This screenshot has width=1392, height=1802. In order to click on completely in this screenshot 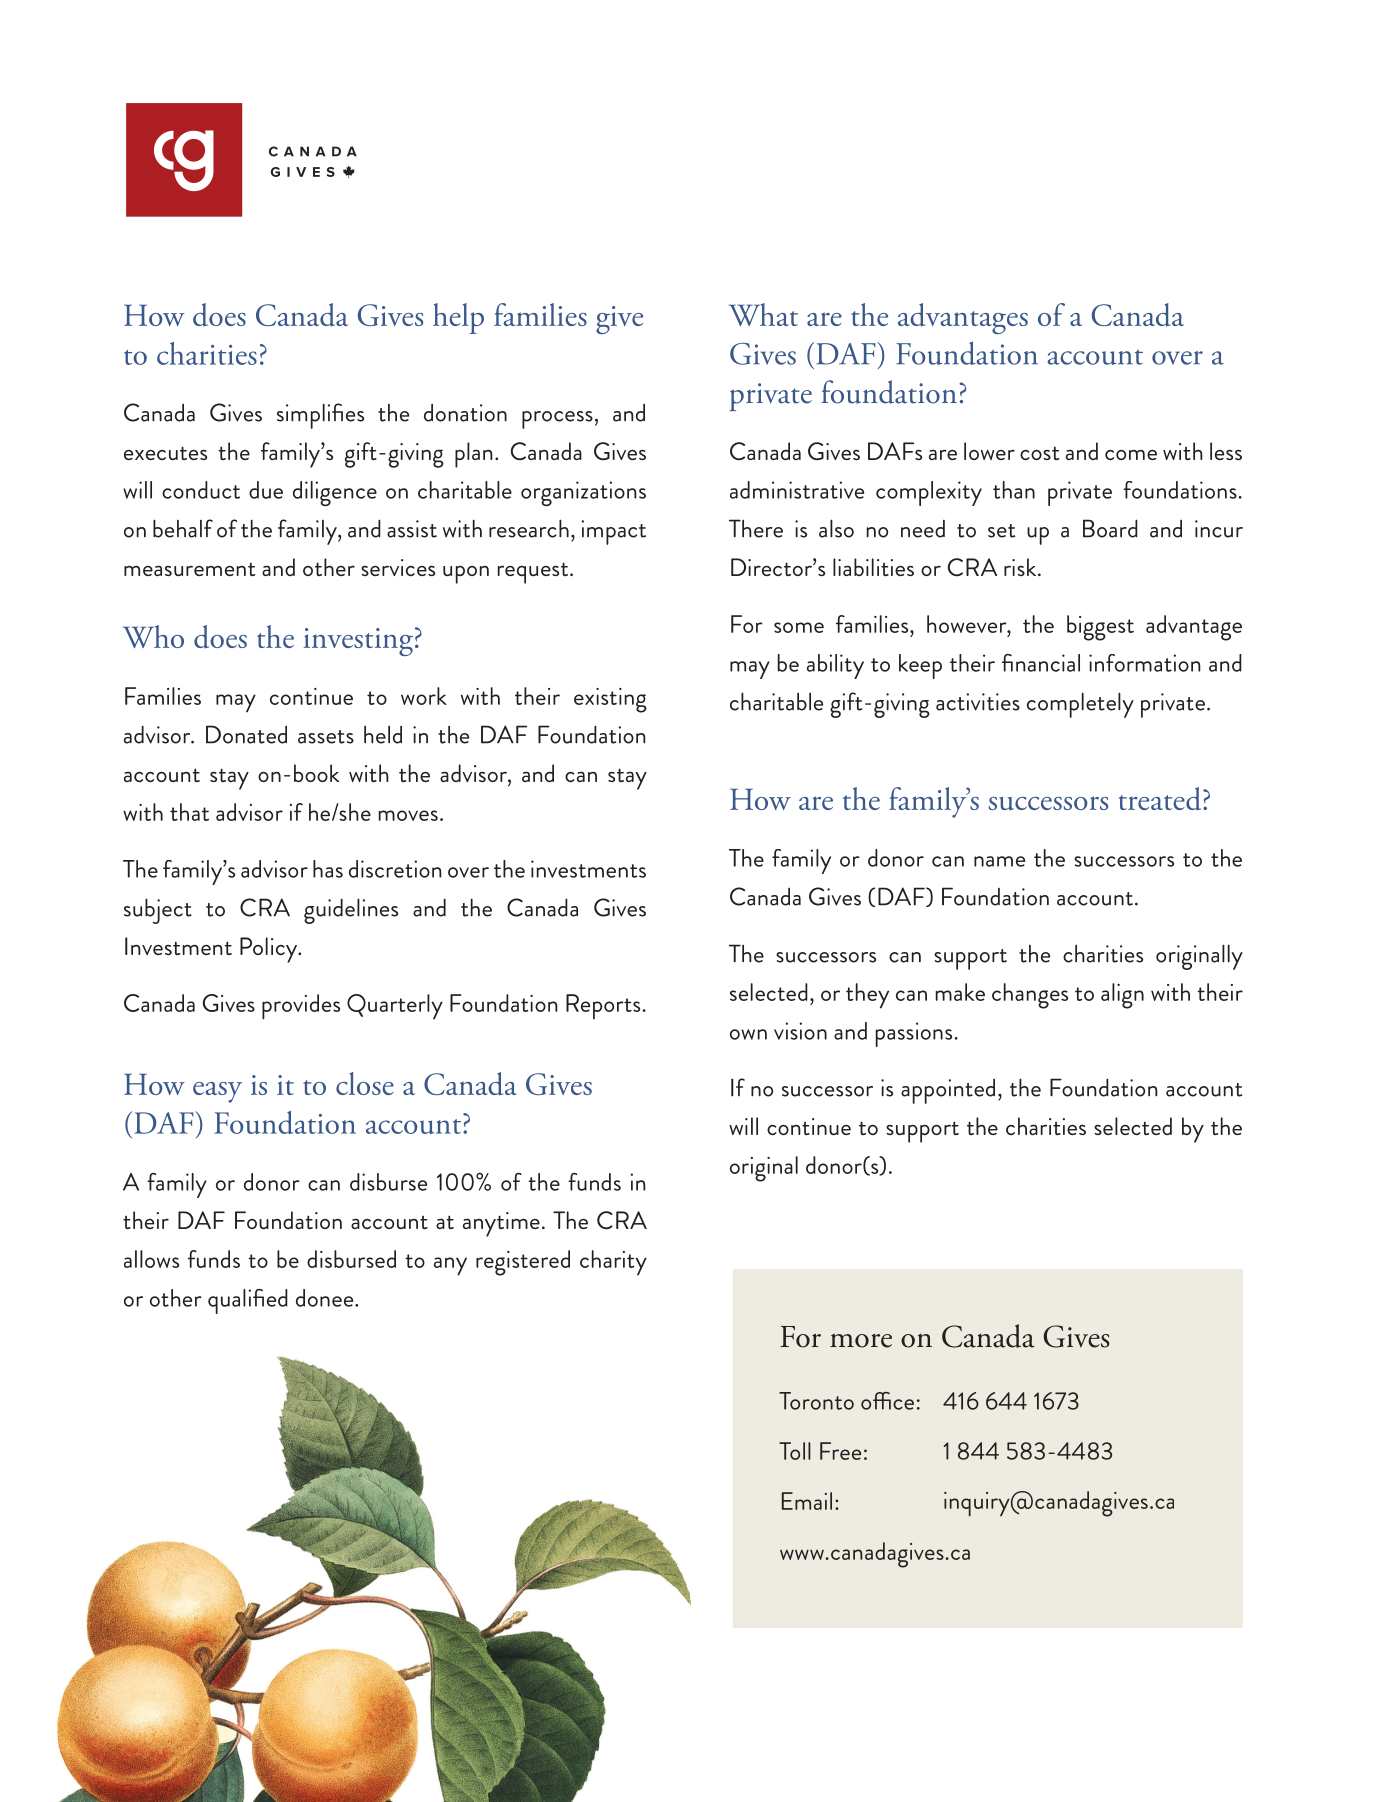, I will do `click(1080, 705)`.
